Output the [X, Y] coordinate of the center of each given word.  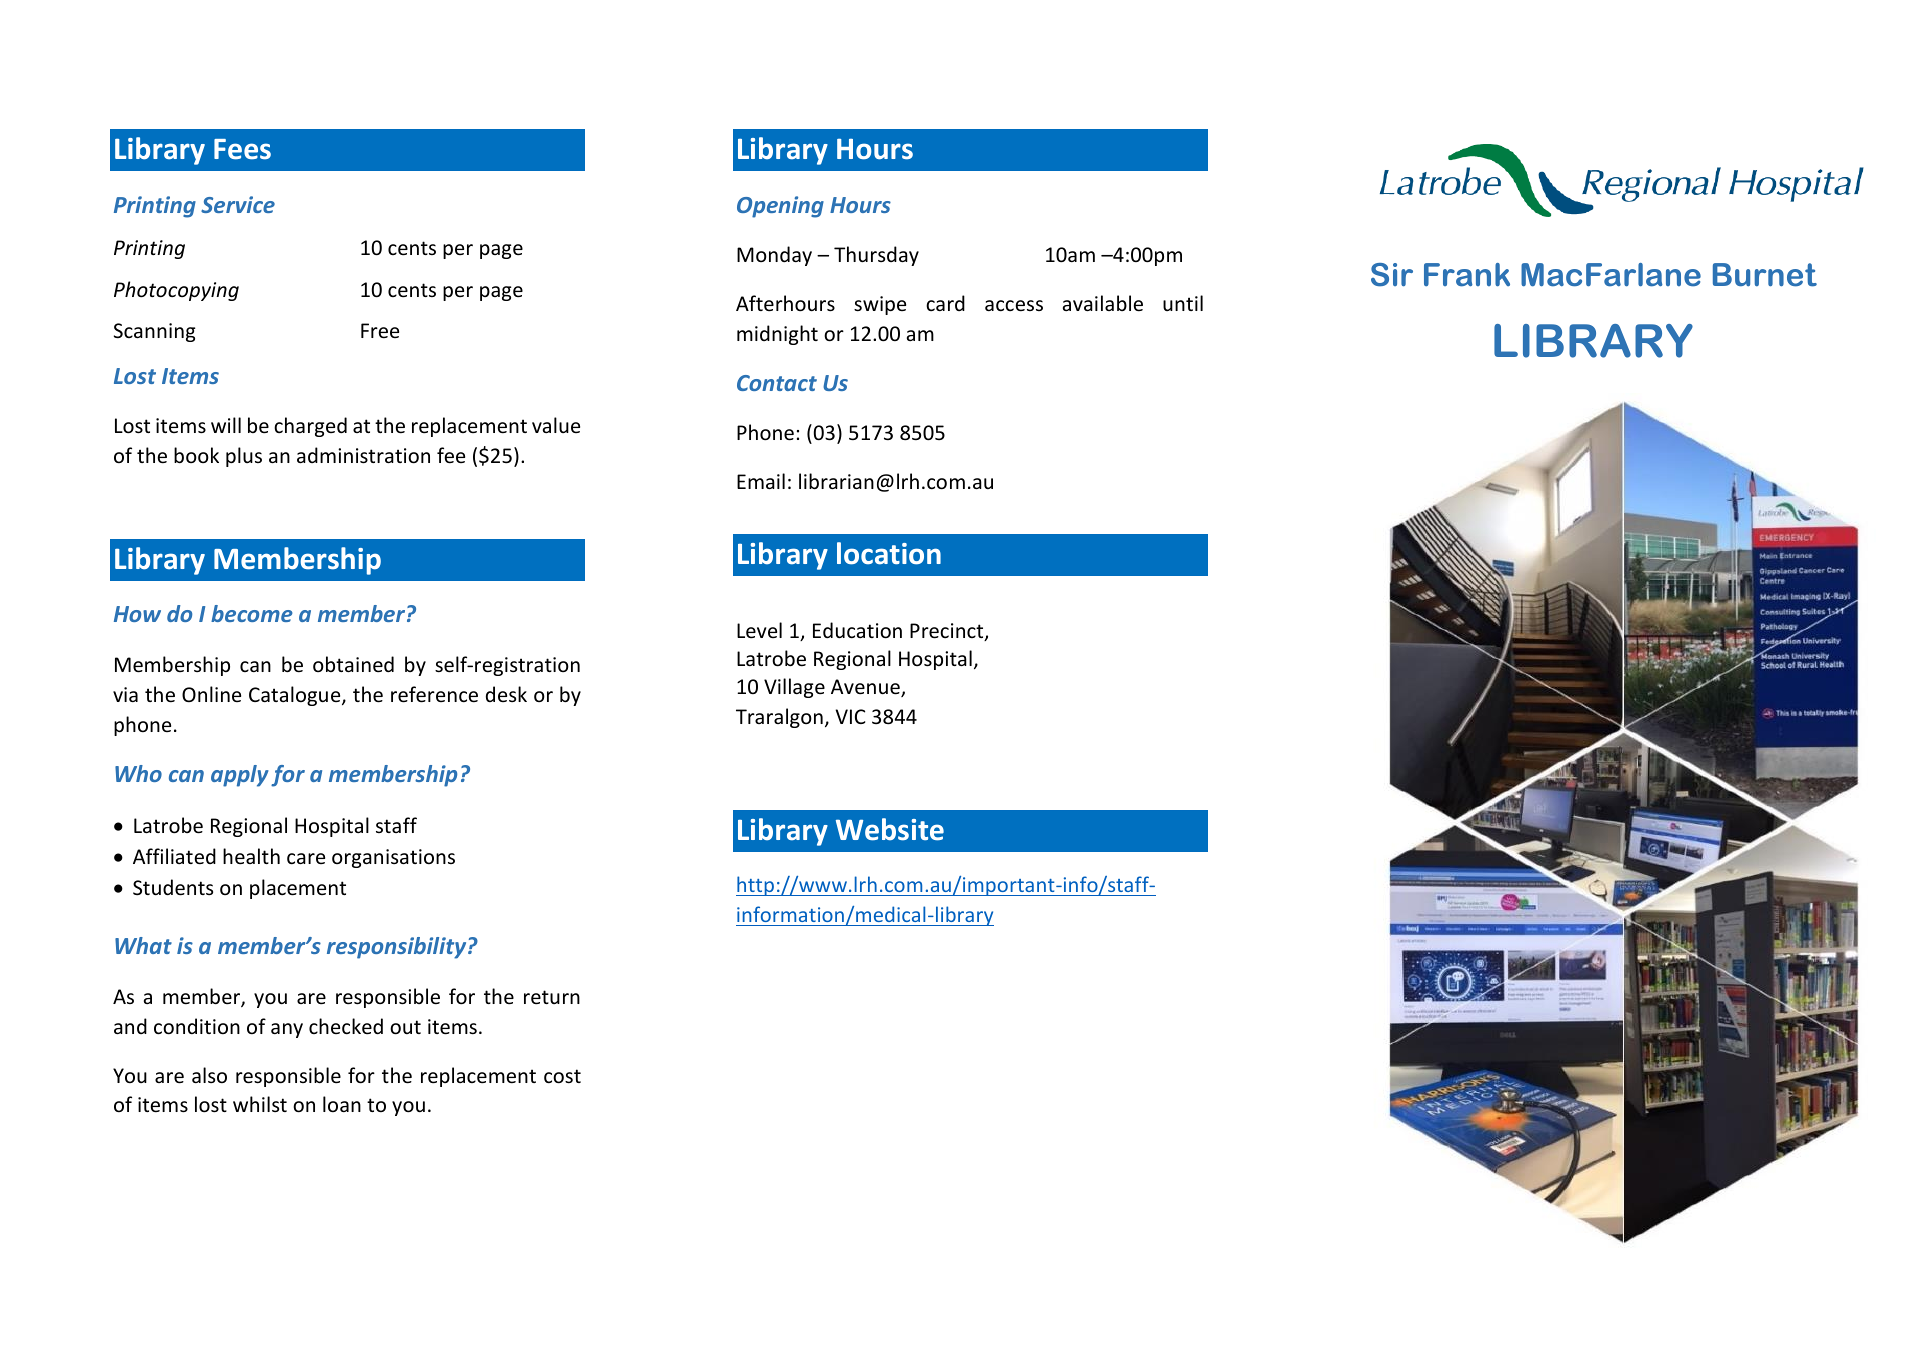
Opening [780, 207]
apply [240, 776]
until [1183, 303]
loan [342, 1104]
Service [238, 204]
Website [890, 829]
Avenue [866, 688]
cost [562, 1076]
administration [363, 455]
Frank [1467, 275]
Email [761, 481]
